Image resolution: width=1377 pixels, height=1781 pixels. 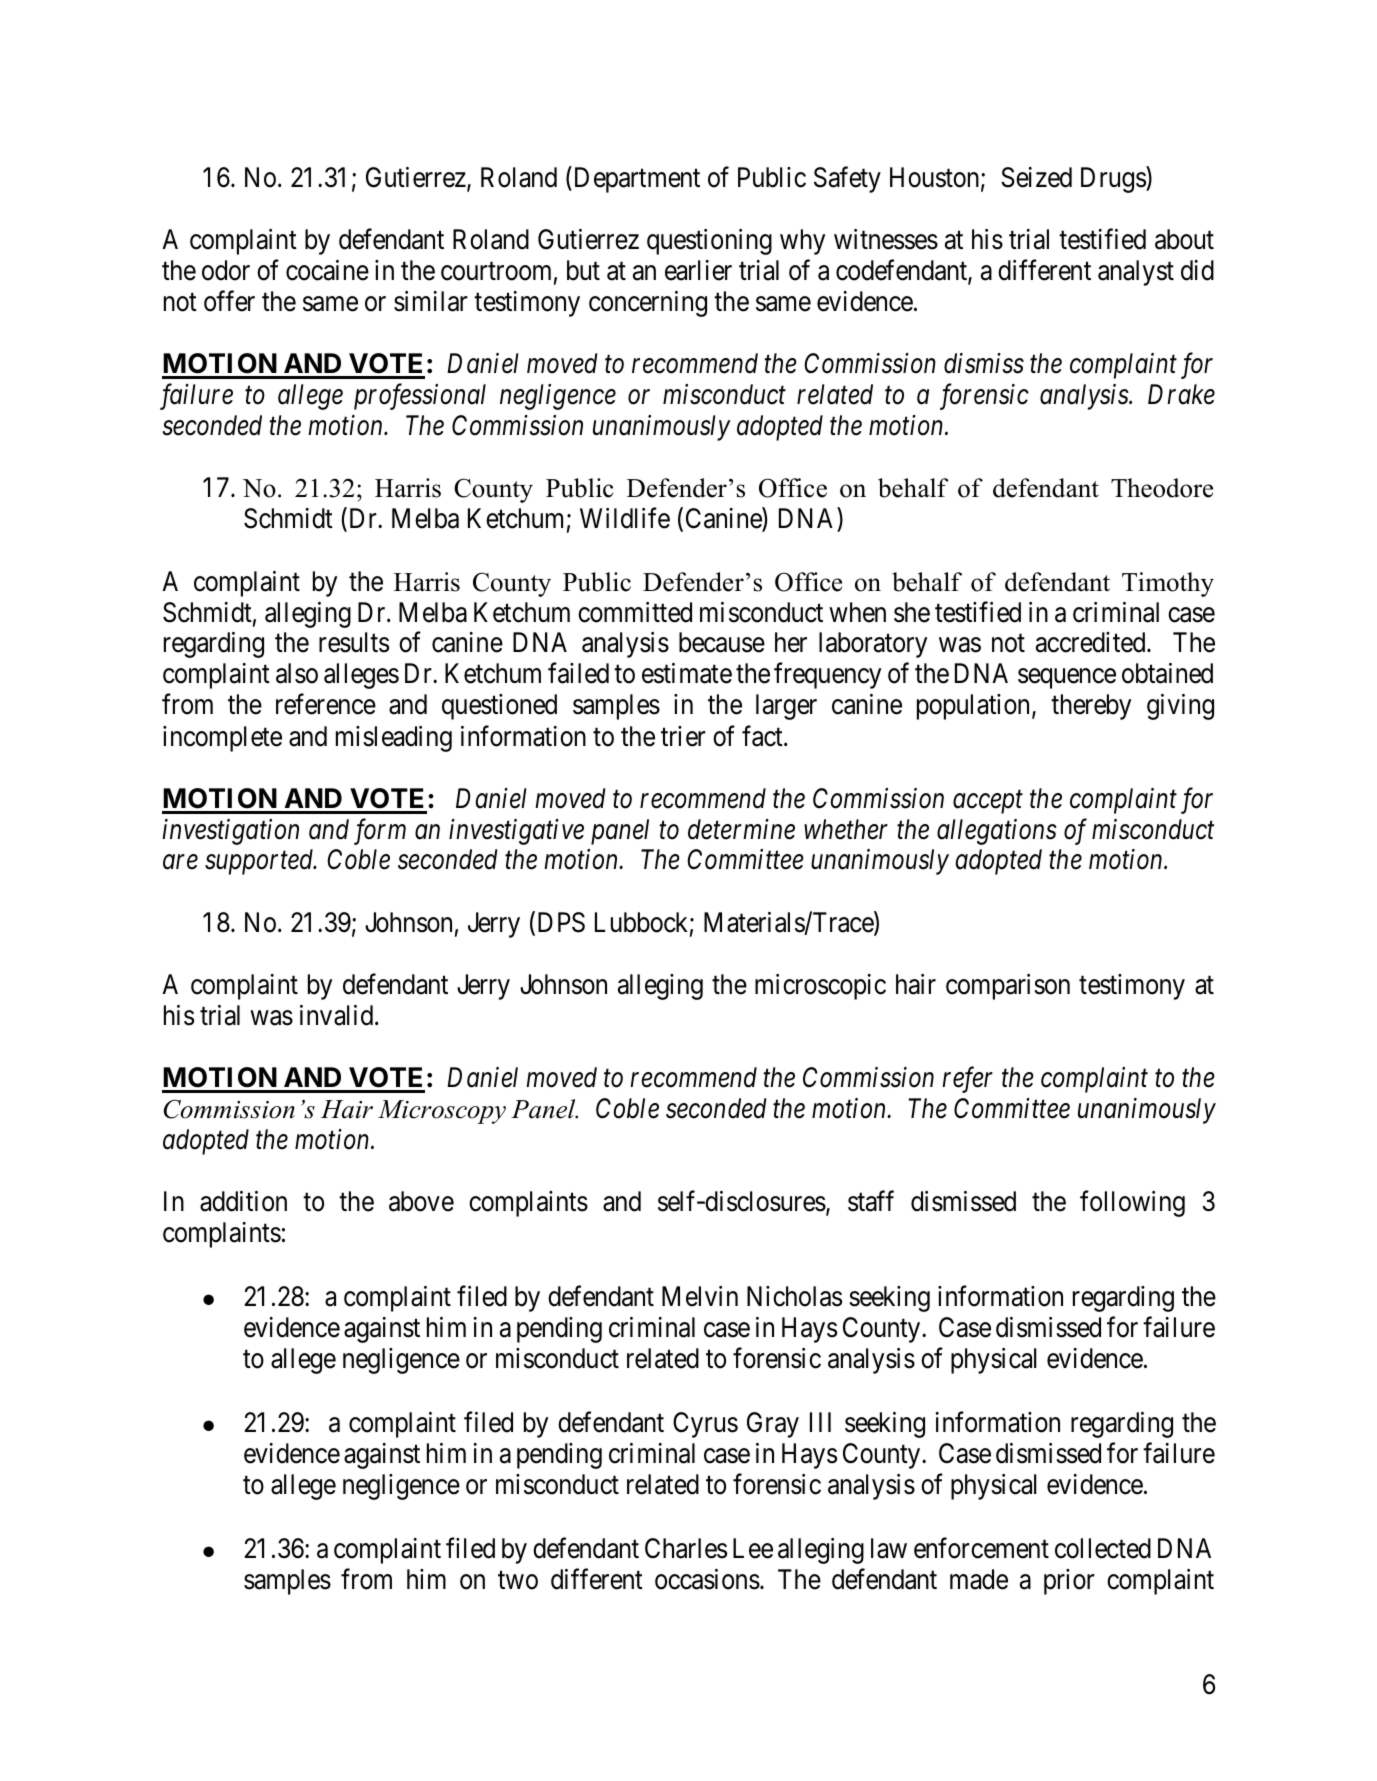 What do you see at coordinates (625, 518) in the image?
I see `Wildlife` at bounding box center [625, 518].
